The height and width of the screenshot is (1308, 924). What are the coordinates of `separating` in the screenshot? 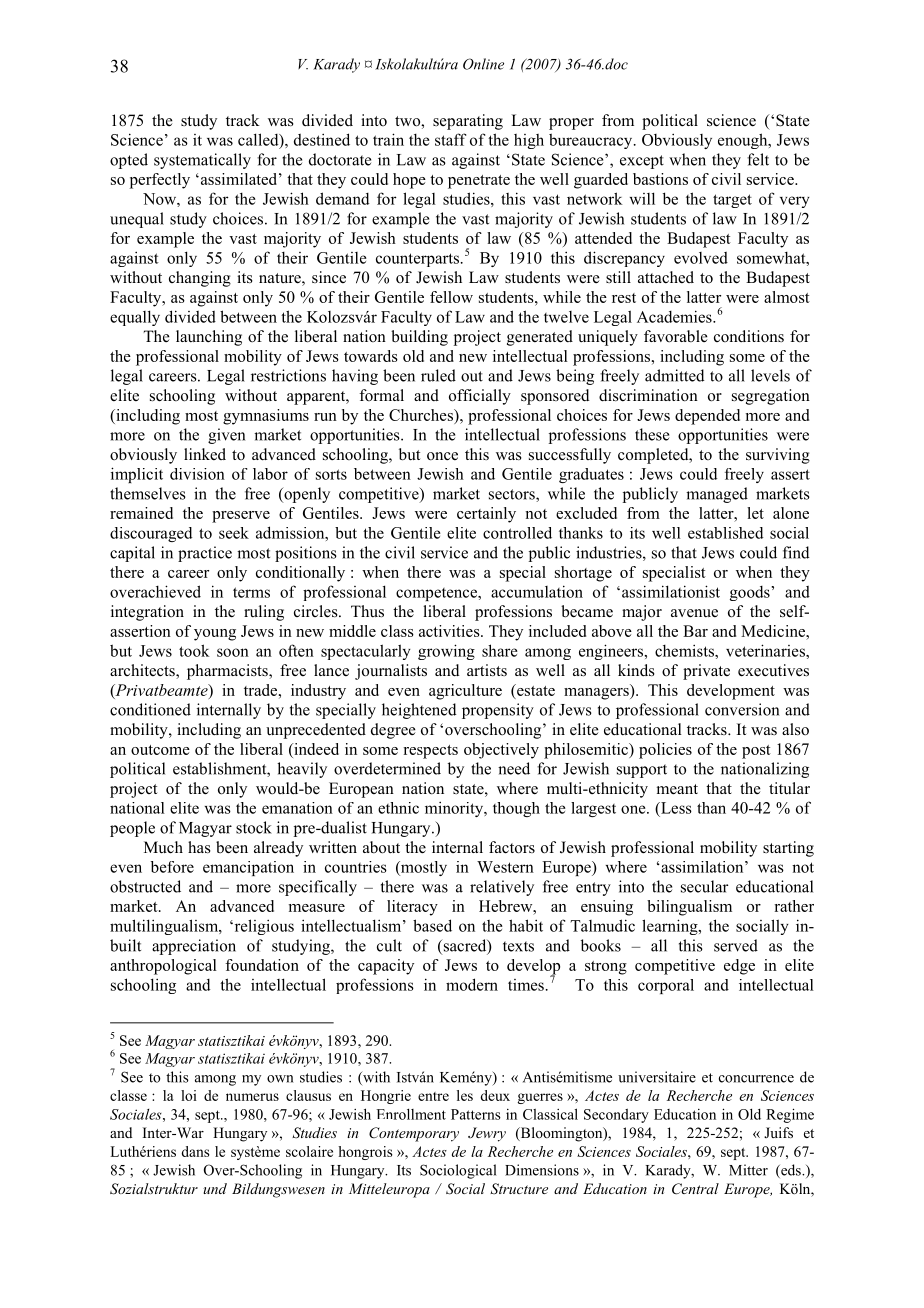 It's located at (468, 122).
